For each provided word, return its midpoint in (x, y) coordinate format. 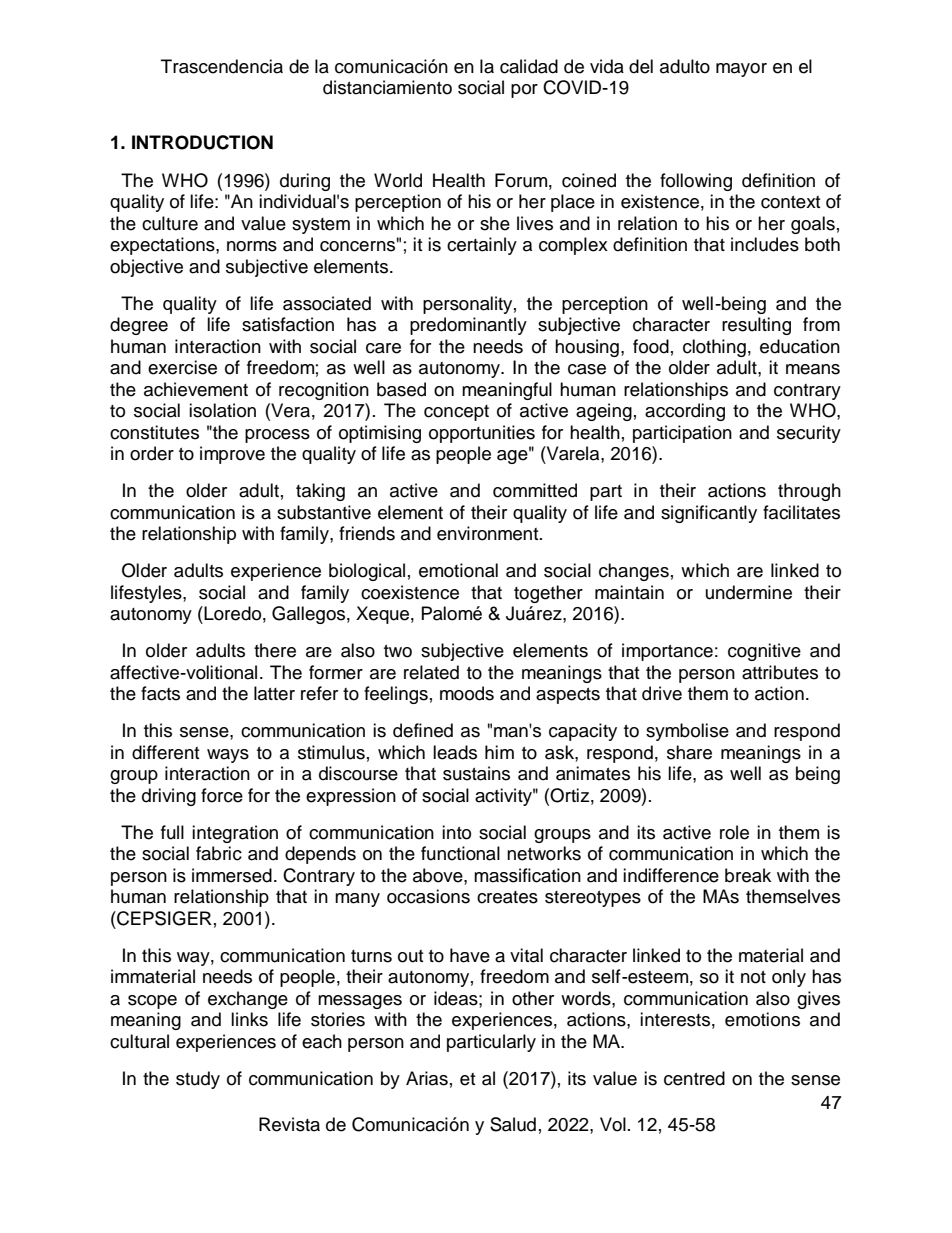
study (198, 1080)
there (275, 650)
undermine (749, 592)
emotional (458, 570)
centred (694, 1078)
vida (607, 66)
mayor (741, 70)
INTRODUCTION (202, 142)
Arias (427, 1078)
